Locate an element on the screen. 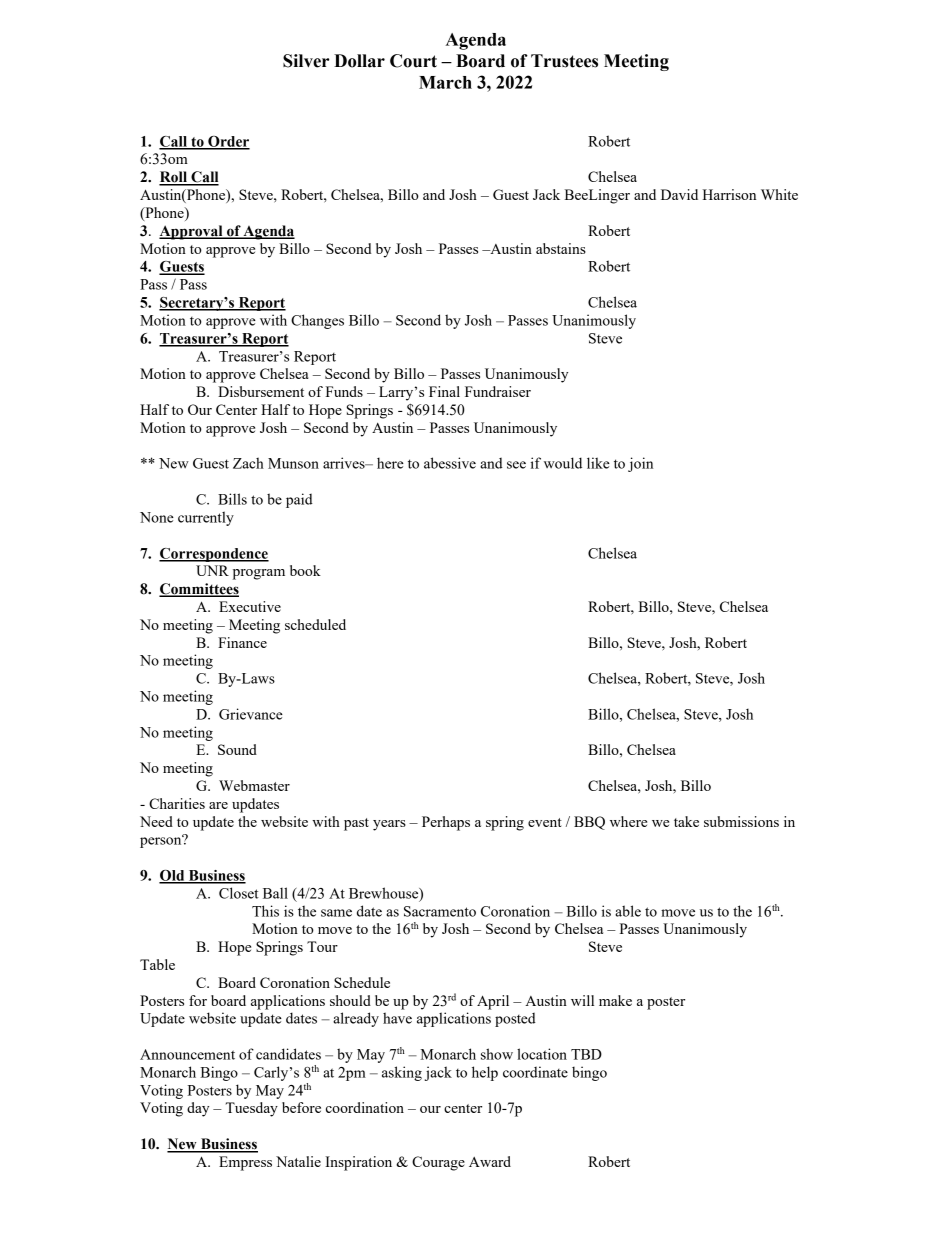 This screenshot has width=952, height=1233. take is located at coordinates (686, 821).
